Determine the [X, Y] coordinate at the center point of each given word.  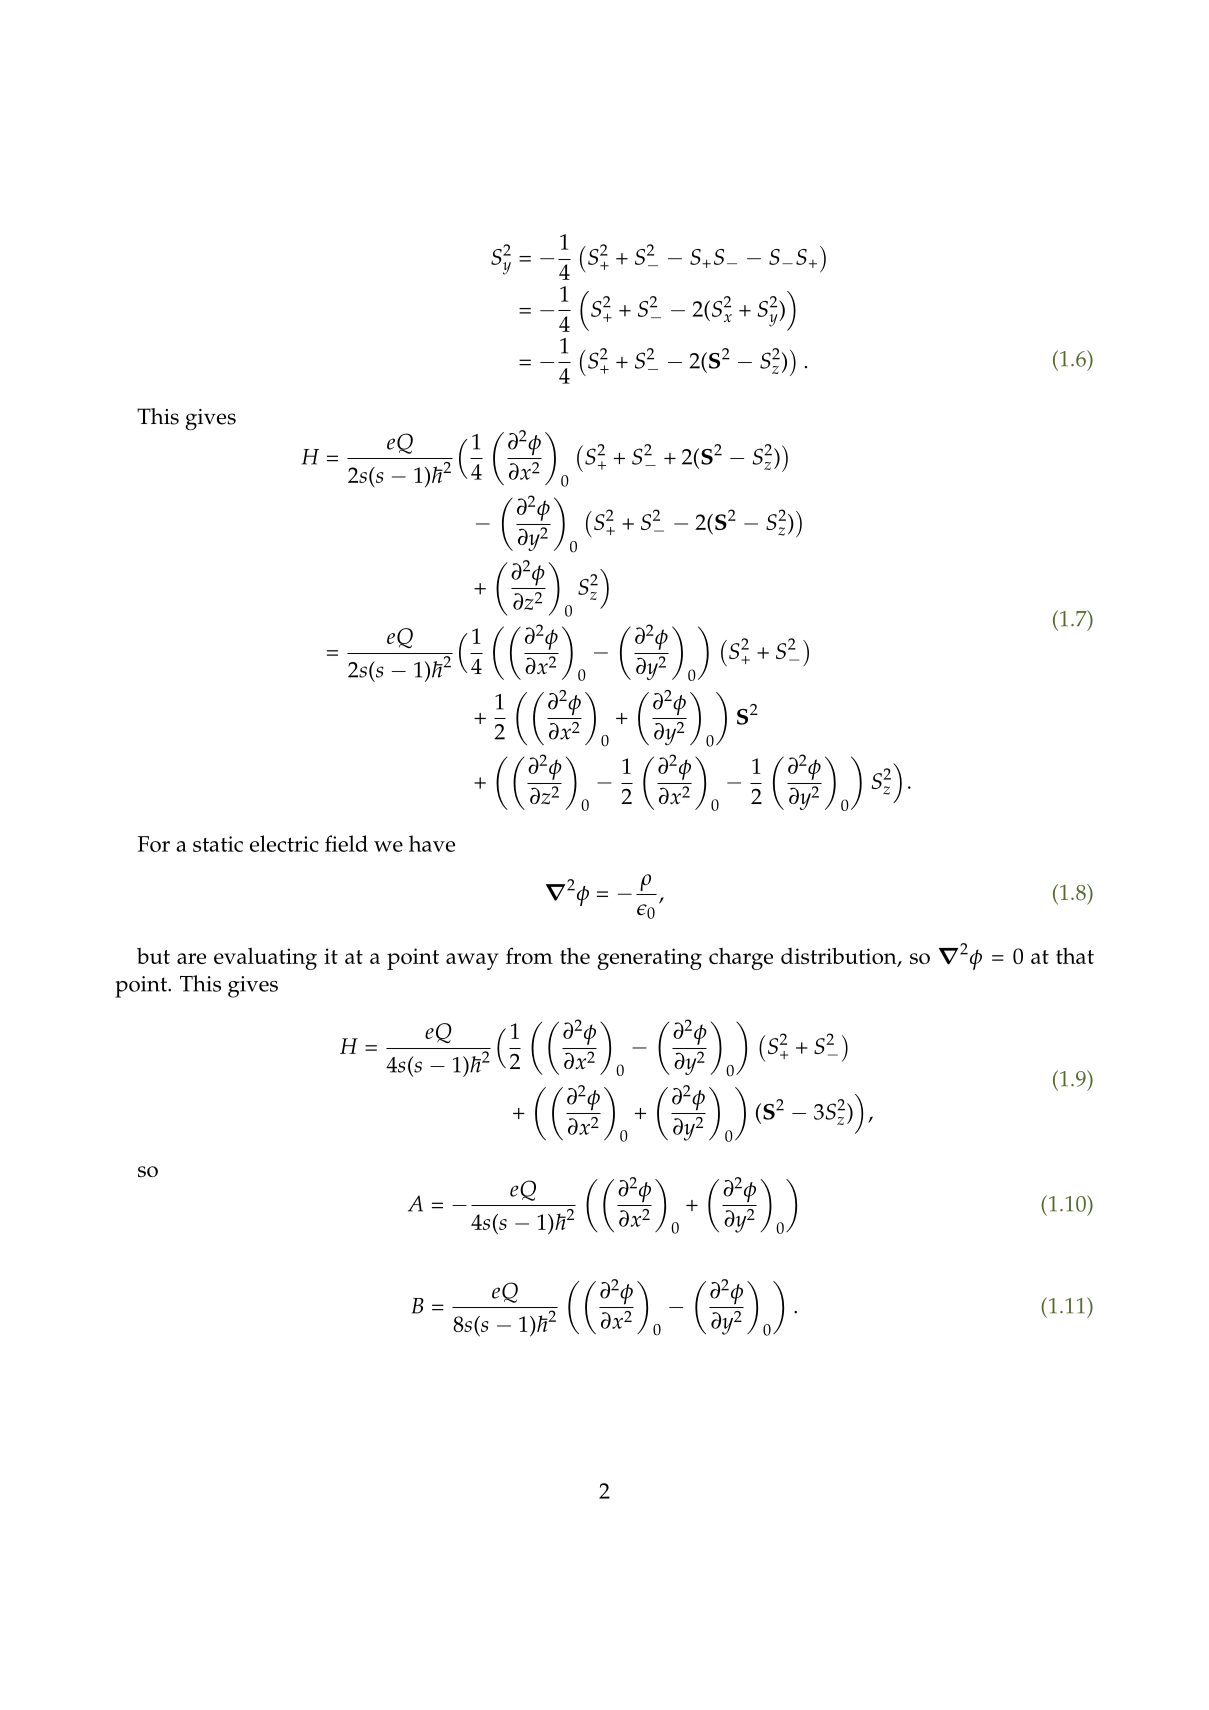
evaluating [265, 959]
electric [284, 843]
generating [649, 959]
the [575, 956]
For [154, 844]
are [191, 958]
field [346, 843]
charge [741, 959]
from [529, 955]
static [218, 844]
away [472, 961]
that [1075, 956]
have [432, 843]
